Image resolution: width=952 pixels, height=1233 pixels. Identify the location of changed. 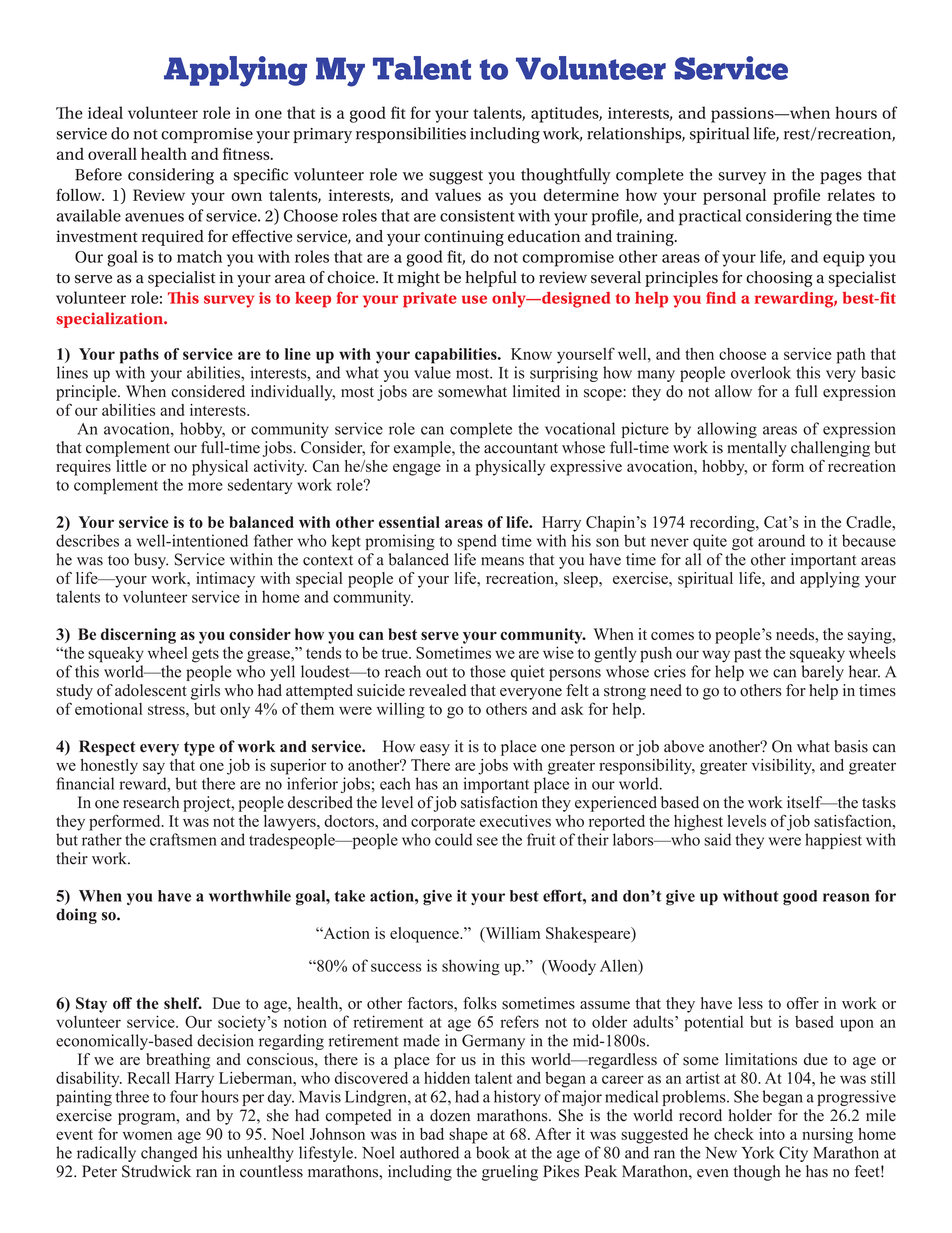
(169, 1154).
